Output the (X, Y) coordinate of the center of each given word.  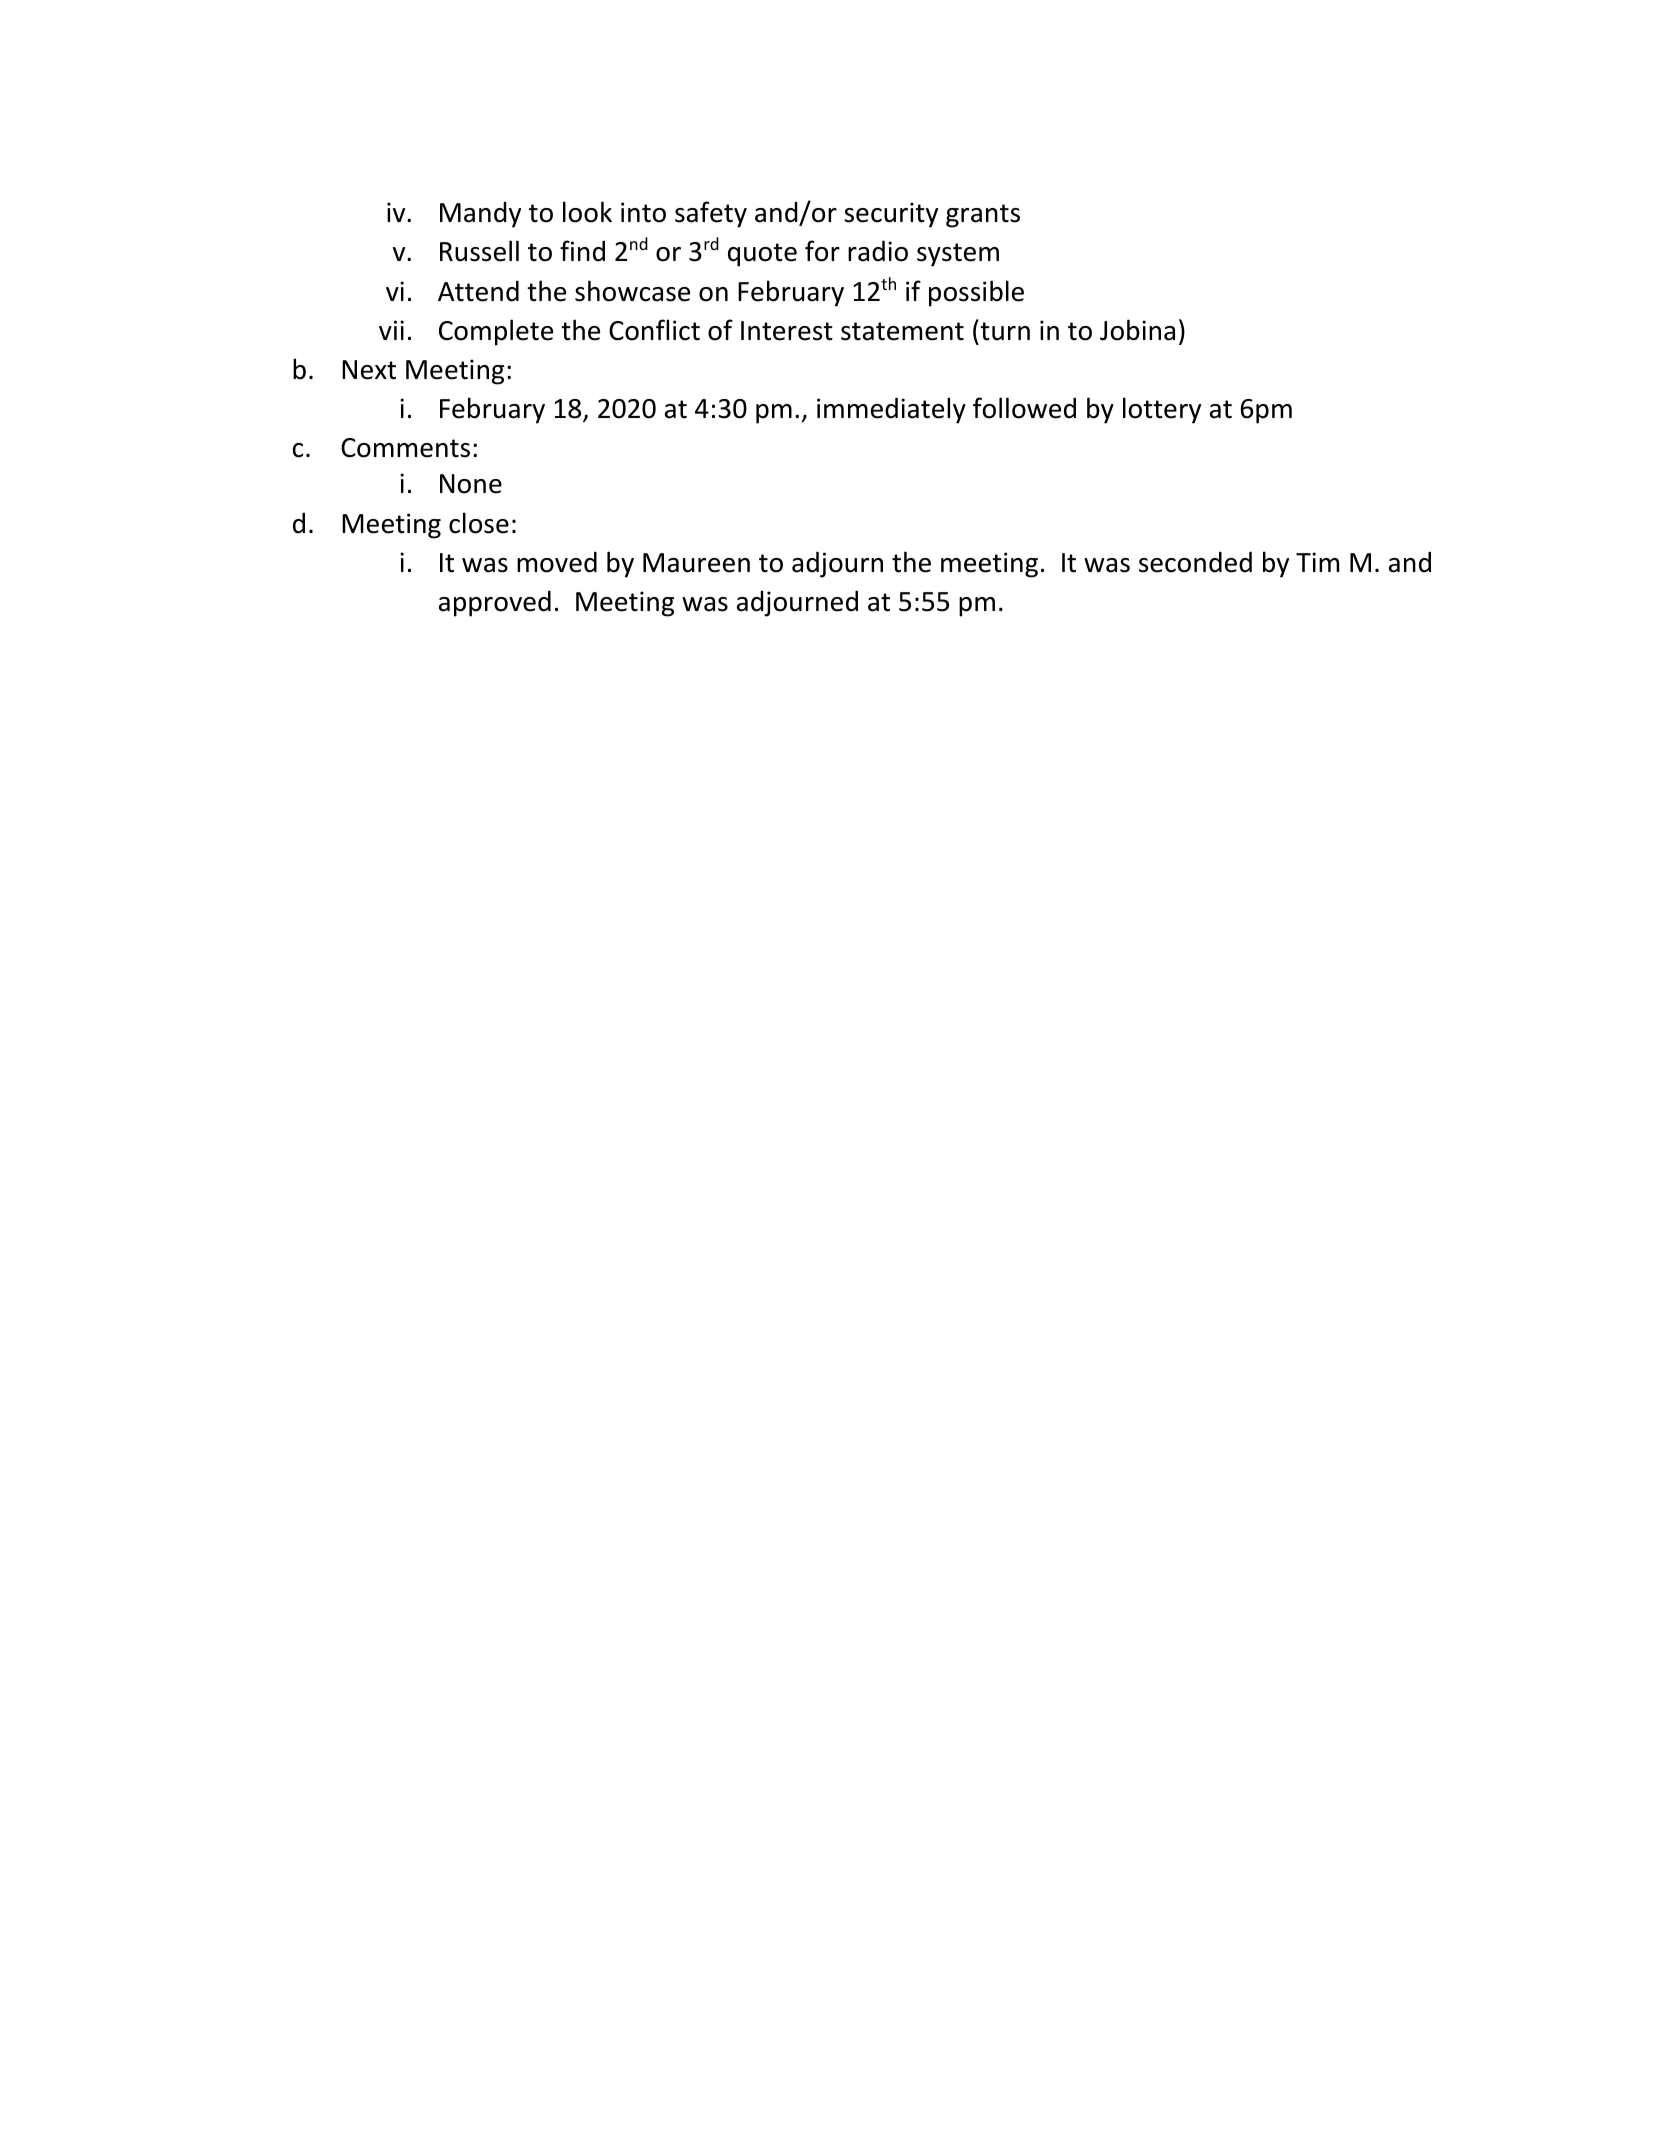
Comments (405, 448)
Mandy (480, 215)
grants (983, 216)
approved (495, 603)
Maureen (696, 563)
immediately (891, 410)
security (891, 215)
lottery (1162, 410)
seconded (1195, 562)
